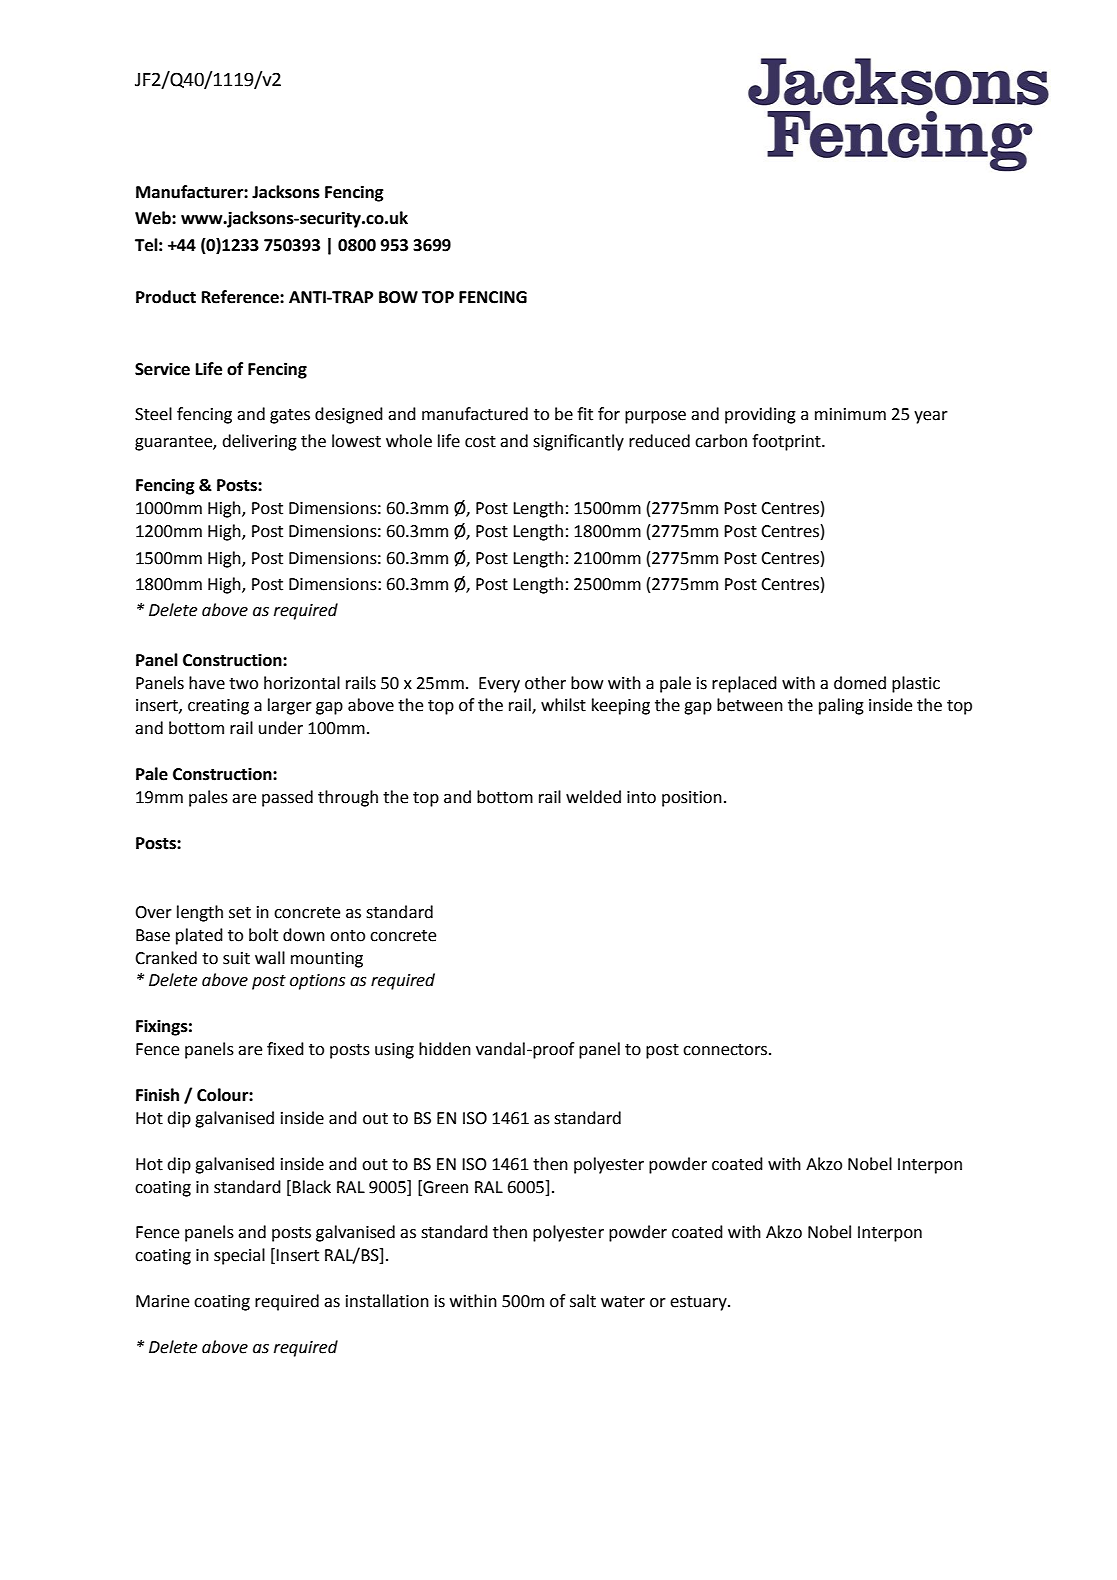 The height and width of the document is (1580, 1117). I want to click on Reference, so click(241, 297).
